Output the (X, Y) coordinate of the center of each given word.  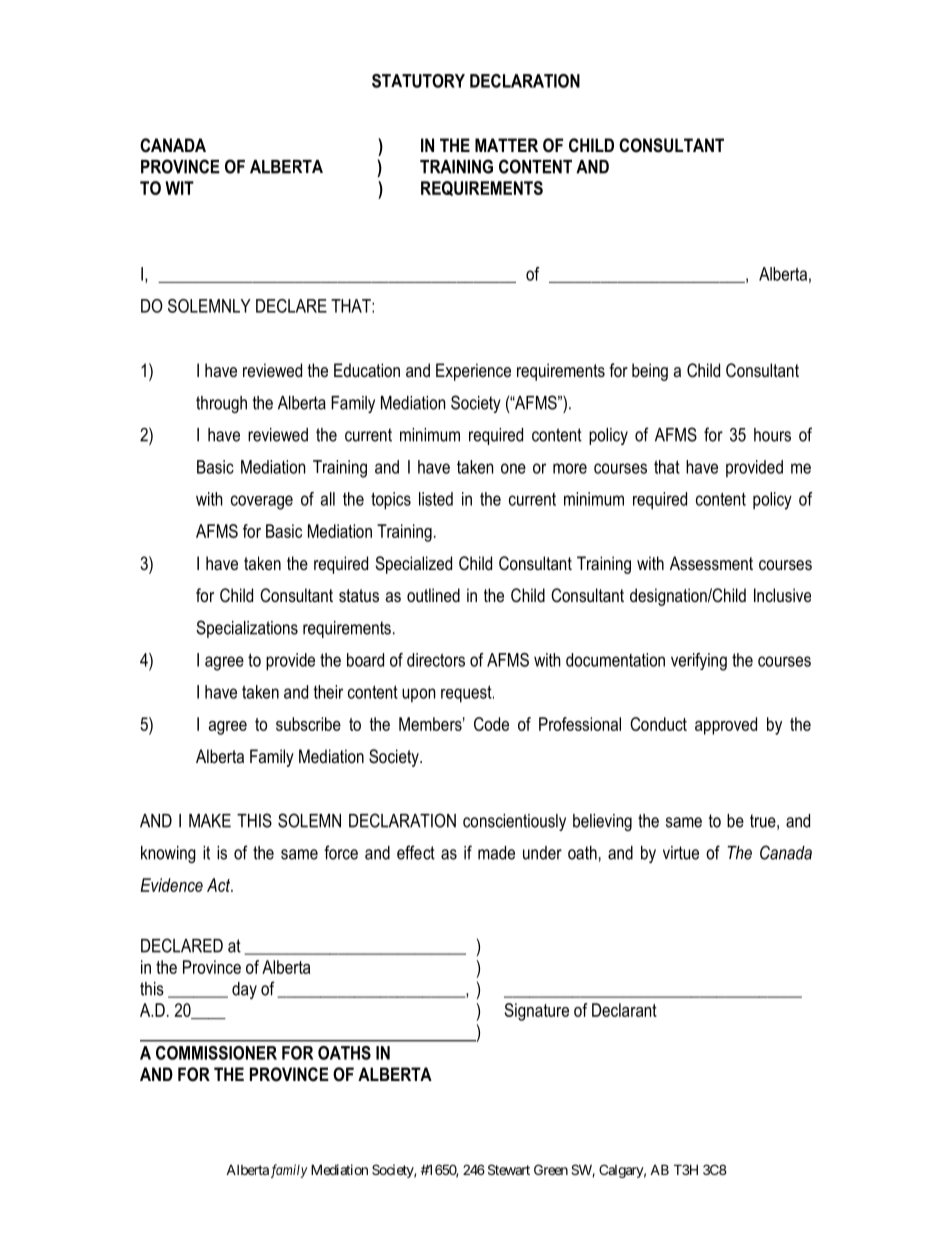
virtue (681, 853)
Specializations (247, 629)
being (650, 372)
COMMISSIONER (216, 1053)
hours (772, 435)
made (496, 853)
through (221, 404)
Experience (473, 372)
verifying (699, 662)
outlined (433, 595)
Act (220, 885)
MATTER (506, 145)
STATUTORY (418, 81)
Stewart (509, 1169)
